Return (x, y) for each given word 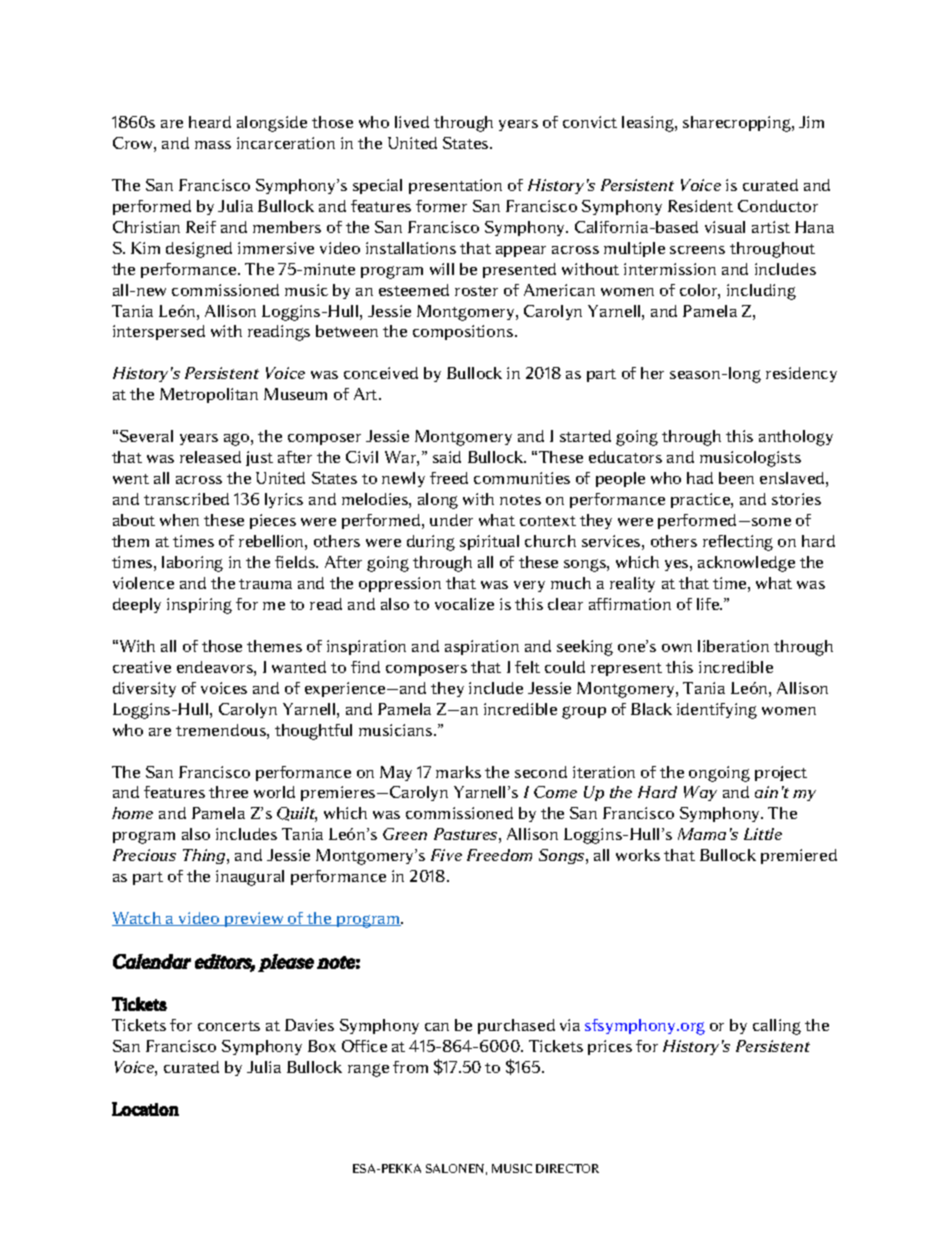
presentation (455, 186)
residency (801, 374)
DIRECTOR (567, 1168)
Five (446, 855)
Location (145, 1109)
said (447, 457)
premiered (799, 856)
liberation (733, 646)
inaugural (250, 878)
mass (213, 145)
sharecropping (738, 124)
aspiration (482, 647)
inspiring (199, 606)
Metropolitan (209, 395)
